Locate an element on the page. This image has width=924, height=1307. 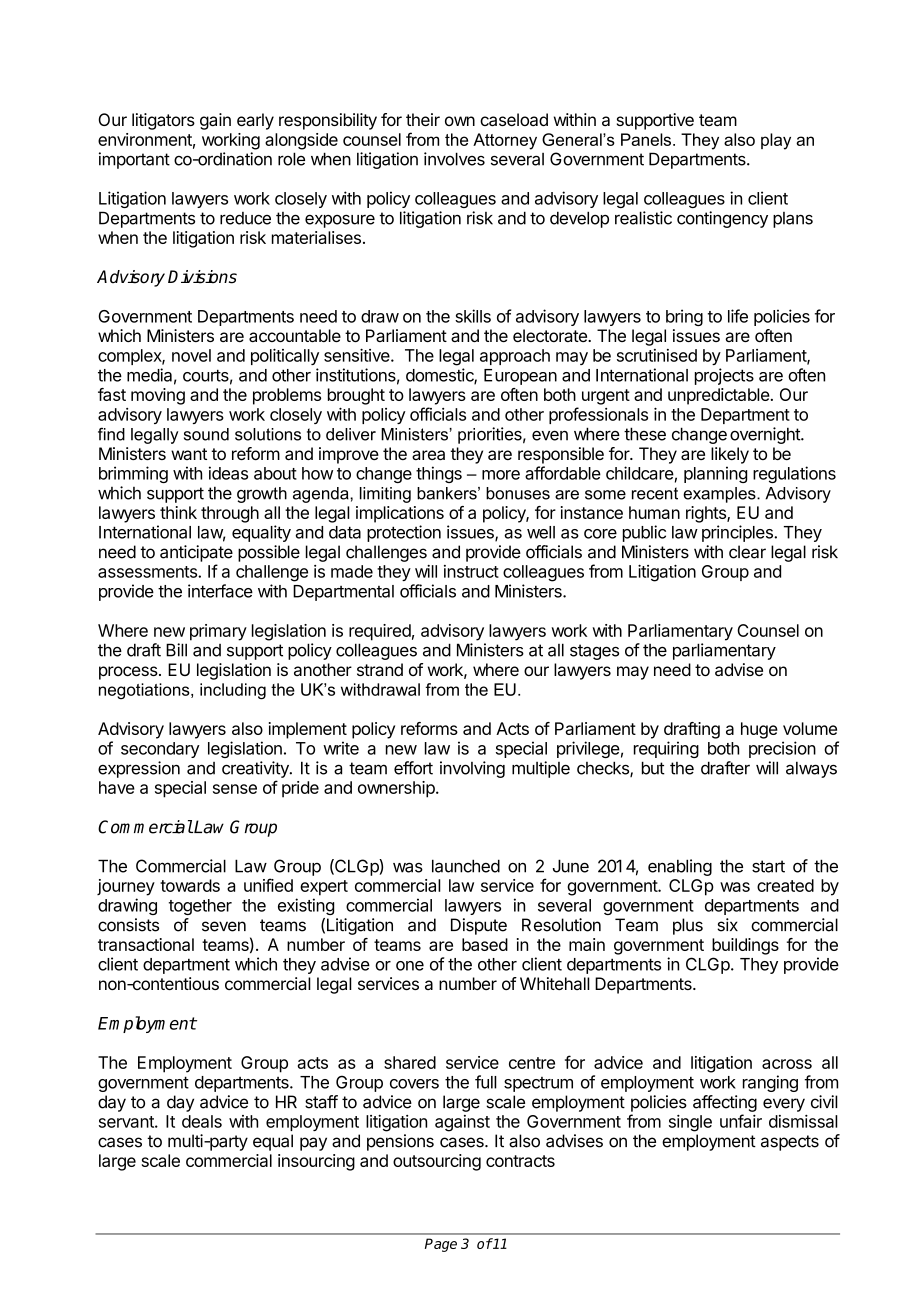
projects is located at coordinates (724, 376).
